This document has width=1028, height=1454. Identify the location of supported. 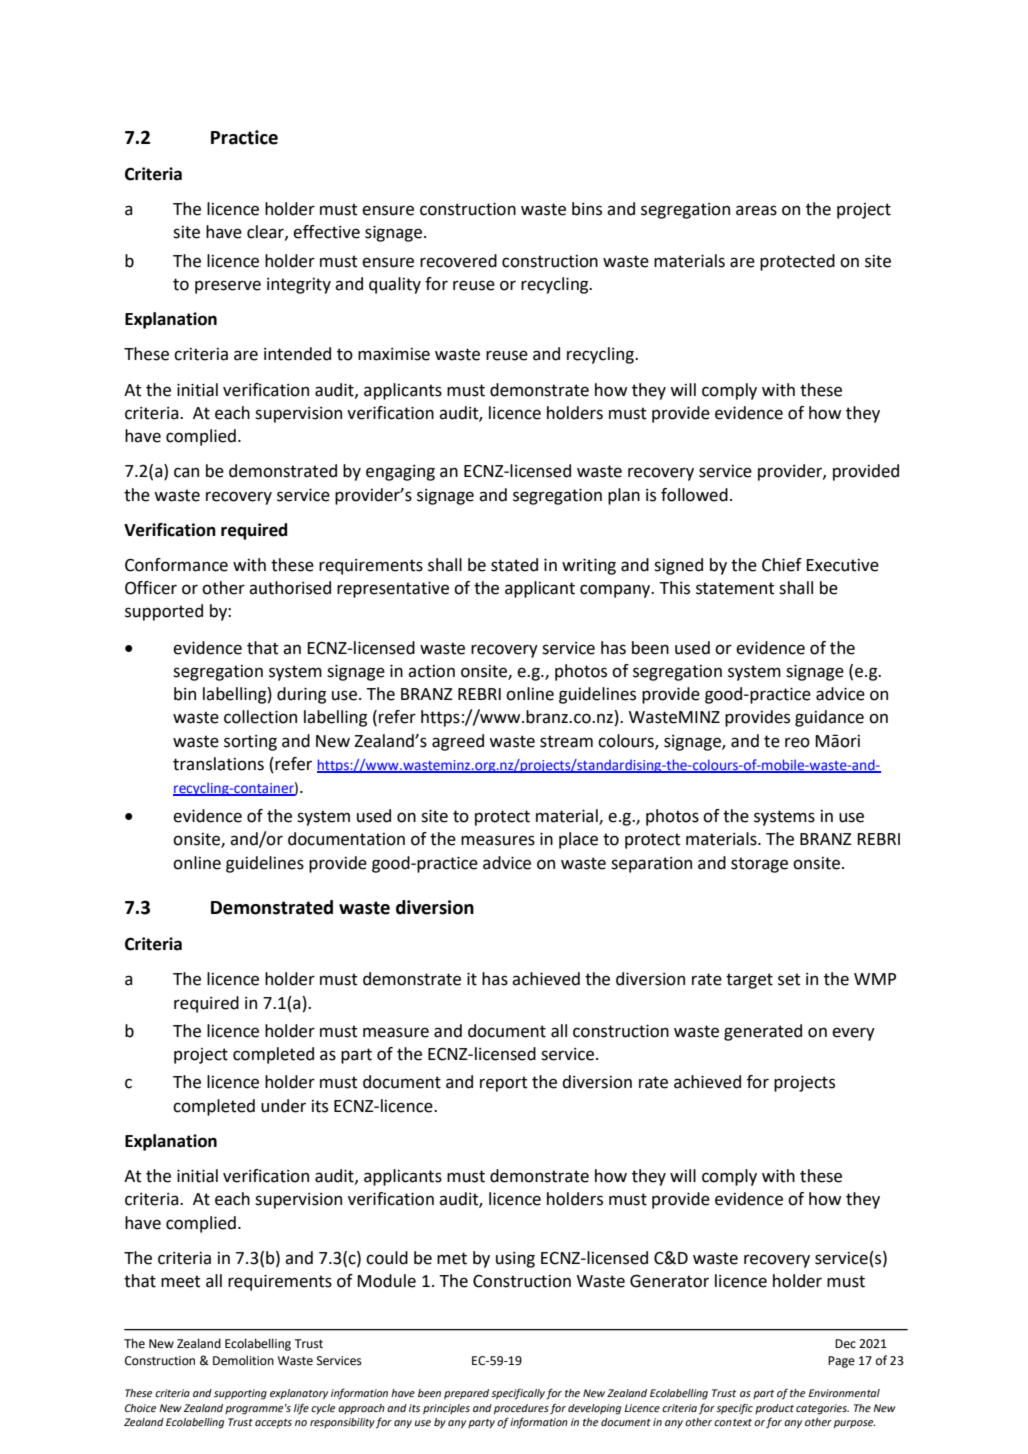
(164, 612).
